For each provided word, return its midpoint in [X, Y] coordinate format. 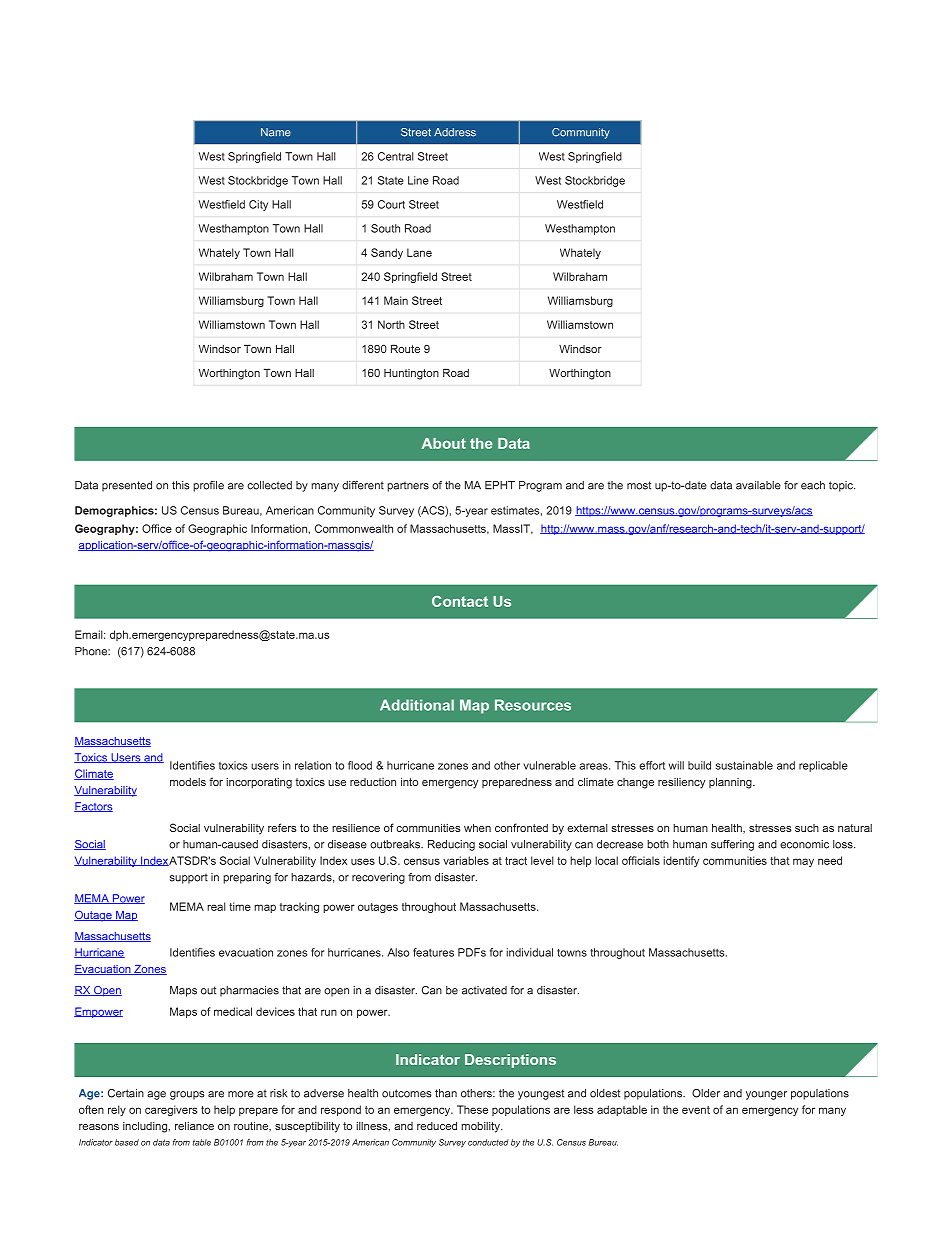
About [444, 443]
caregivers [171, 1110]
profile [208, 486]
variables [466, 860]
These [472, 1109]
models [188, 782]
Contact [460, 601]
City [258, 205]
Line [418, 180]
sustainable [744, 765]
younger [766, 1095]
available [758, 485]
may [803, 862]
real [216, 906]
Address [455, 132]
